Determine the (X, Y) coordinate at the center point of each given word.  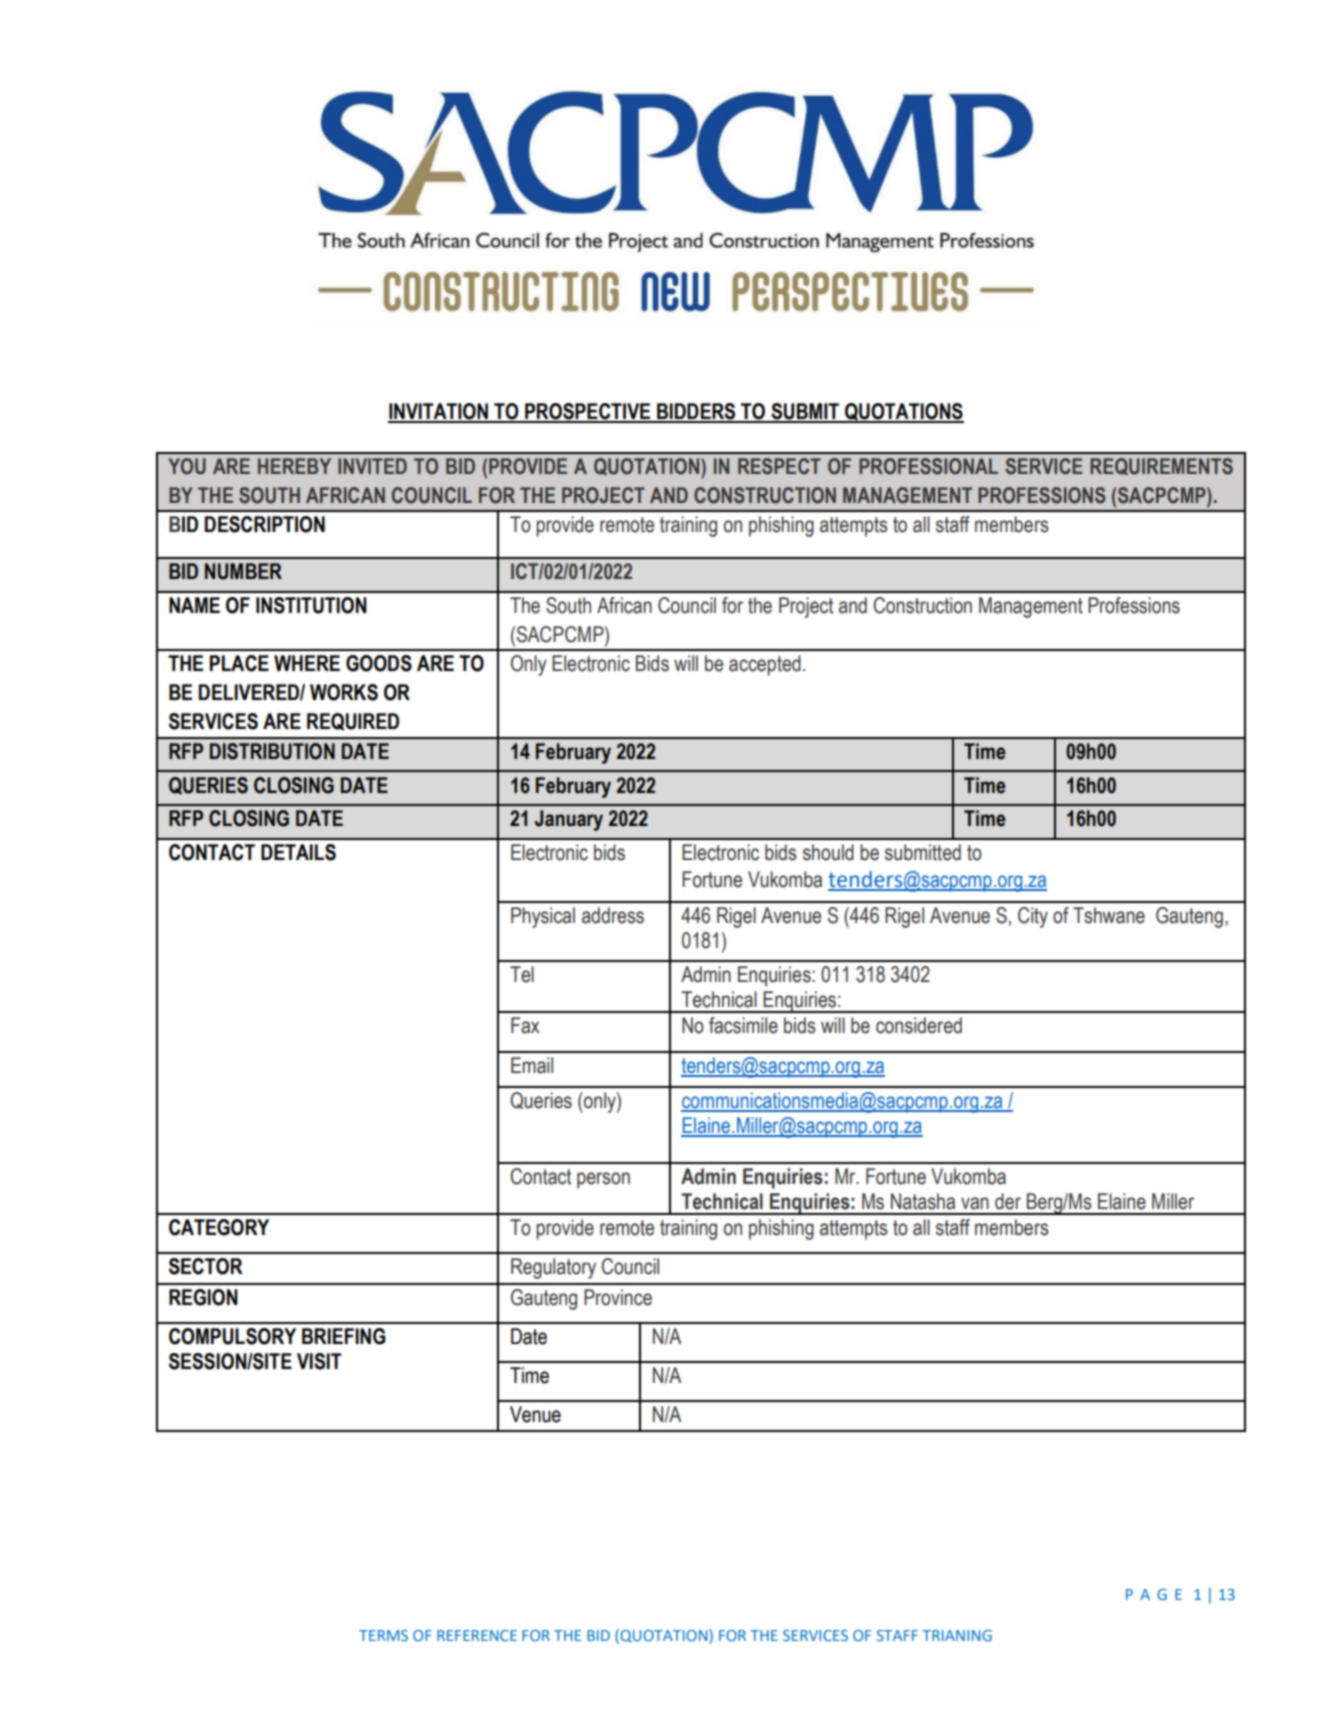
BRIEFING (344, 1336)
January (569, 820)
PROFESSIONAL (928, 466)
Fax (525, 1025)
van (975, 1203)
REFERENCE (477, 1635)
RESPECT (779, 466)
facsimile (743, 1025)
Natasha (923, 1201)
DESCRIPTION (265, 524)
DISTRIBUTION (272, 751)
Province (618, 1297)
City (1033, 917)
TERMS (383, 1635)
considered (919, 1025)
